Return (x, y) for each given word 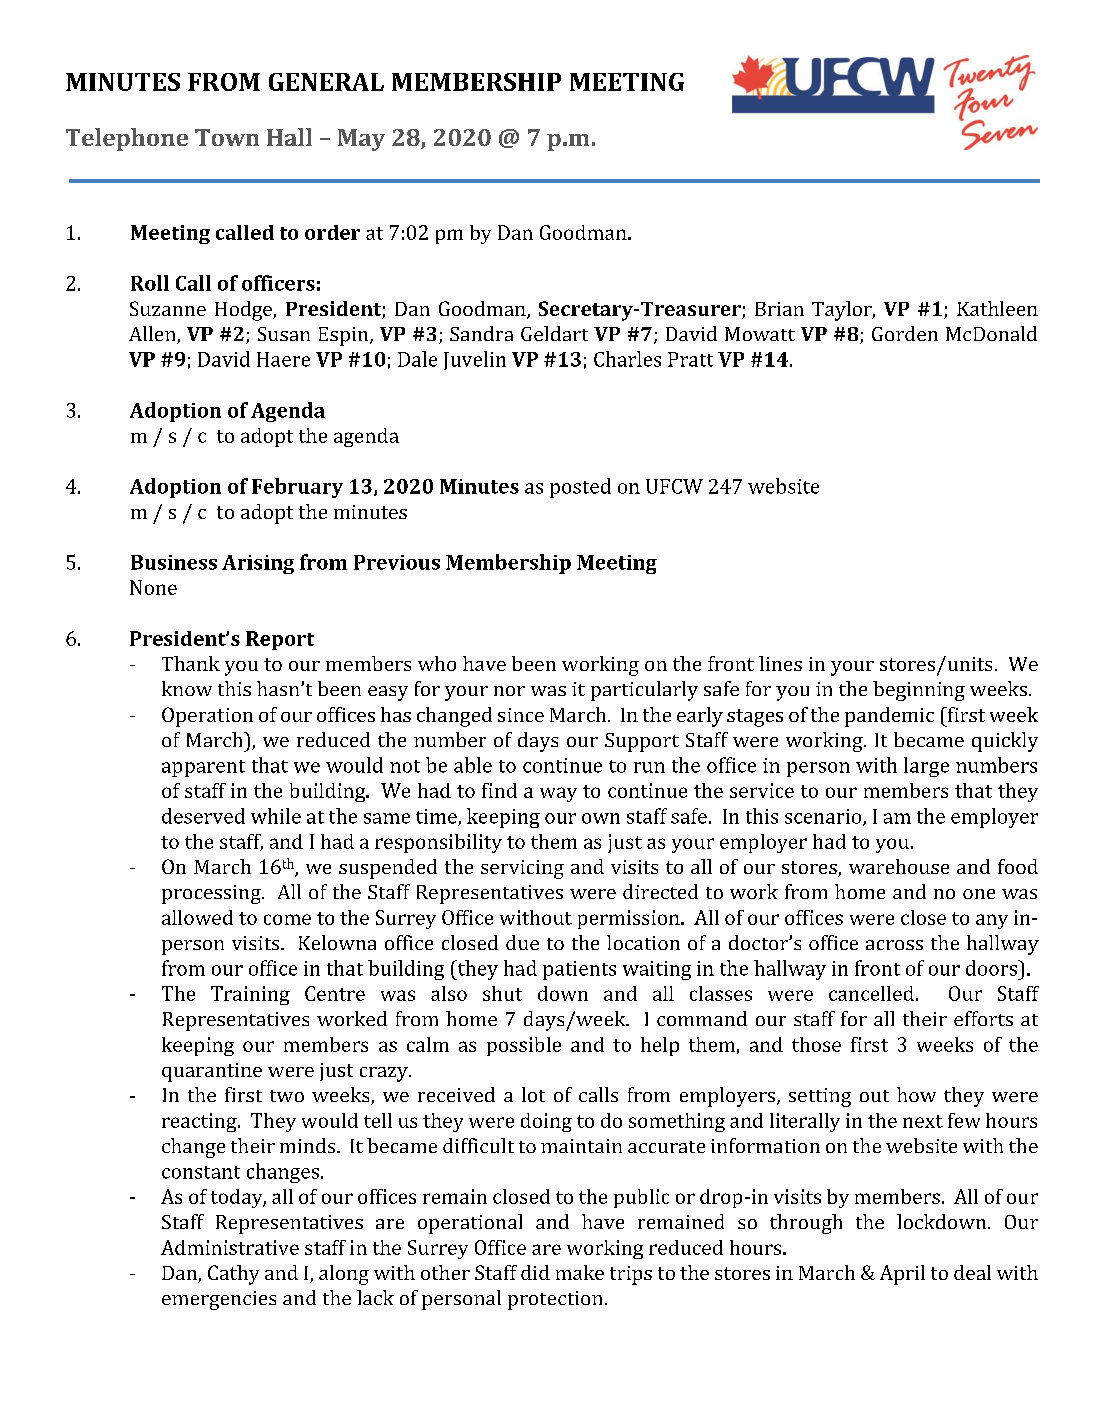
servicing (522, 869)
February (297, 488)
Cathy (233, 1275)
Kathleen (997, 308)
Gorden (905, 333)
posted (580, 488)
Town (227, 137)
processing (212, 894)
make (580, 1272)
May (361, 140)
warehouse (899, 866)
